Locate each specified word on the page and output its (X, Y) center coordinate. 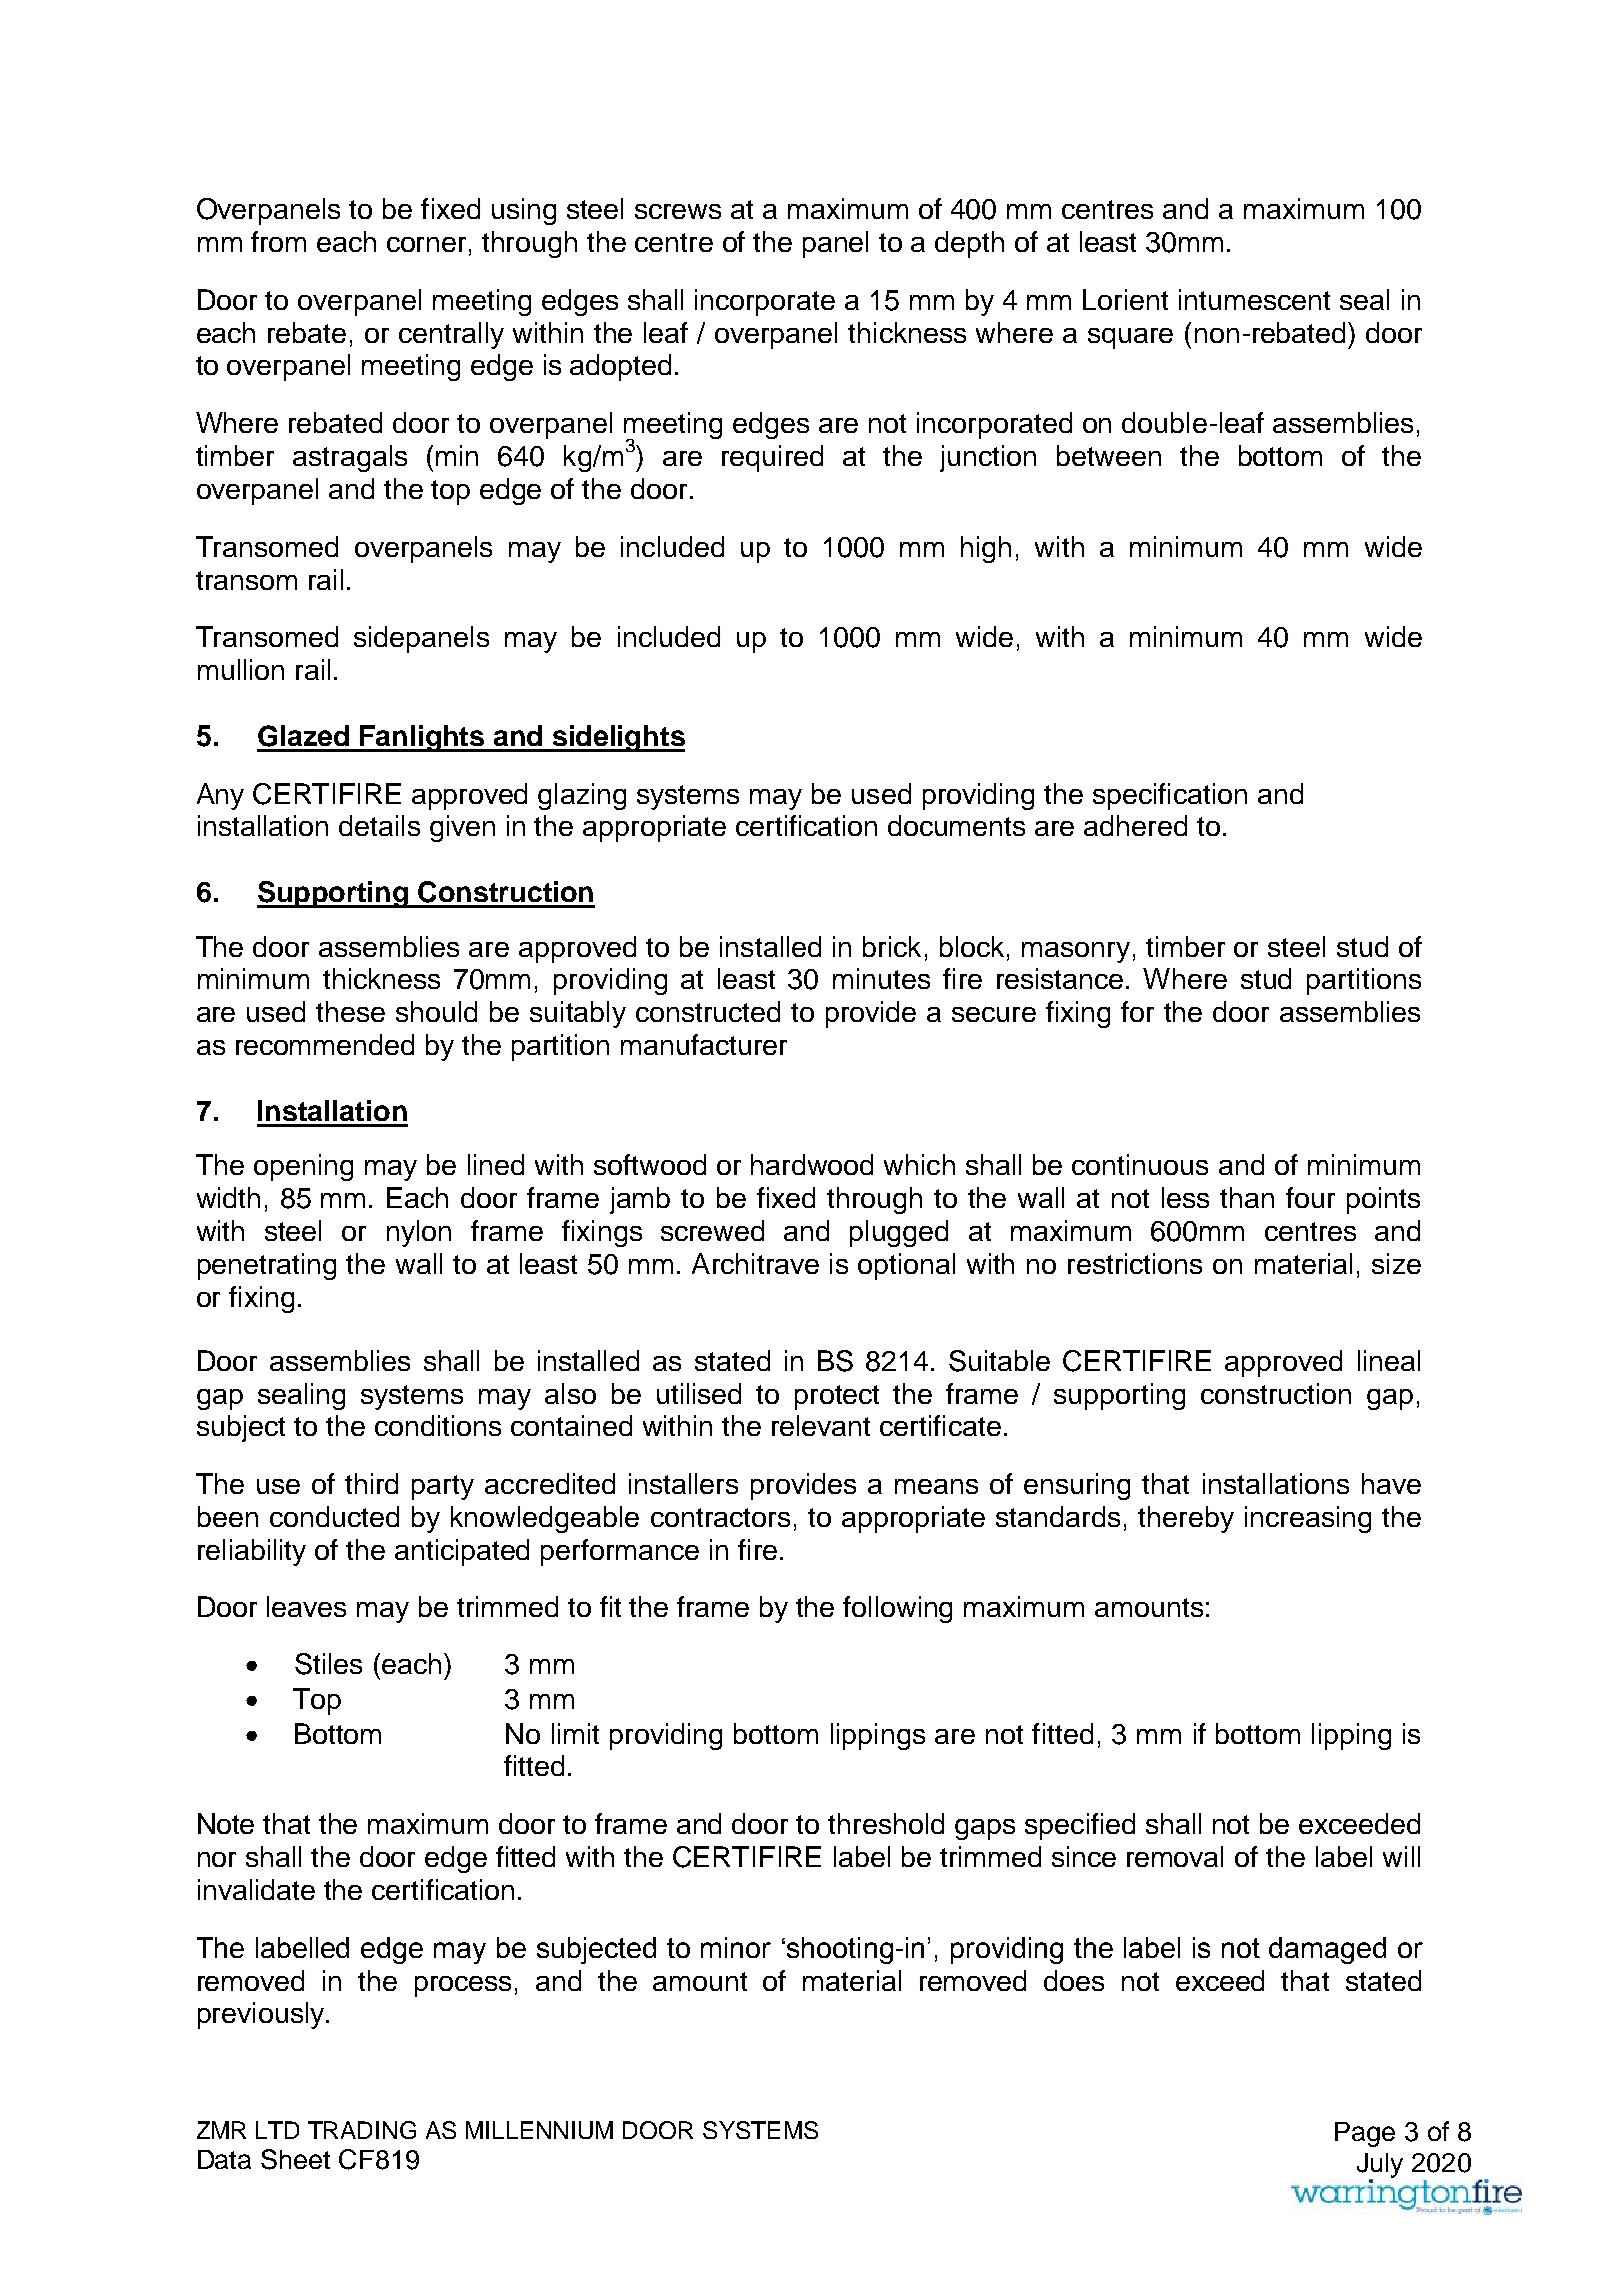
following (897, 1609)
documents (956, 825)
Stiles (328, 1664)
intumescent (1254, 299)
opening (303, 1167)
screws (678, 211)
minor (736, 1947)
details (379, 825)
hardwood (812, 1164)
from (278, 241)
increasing (1308, 1519)
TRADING (362, 2130)
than (1247, 1197)
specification (1170, 796)
